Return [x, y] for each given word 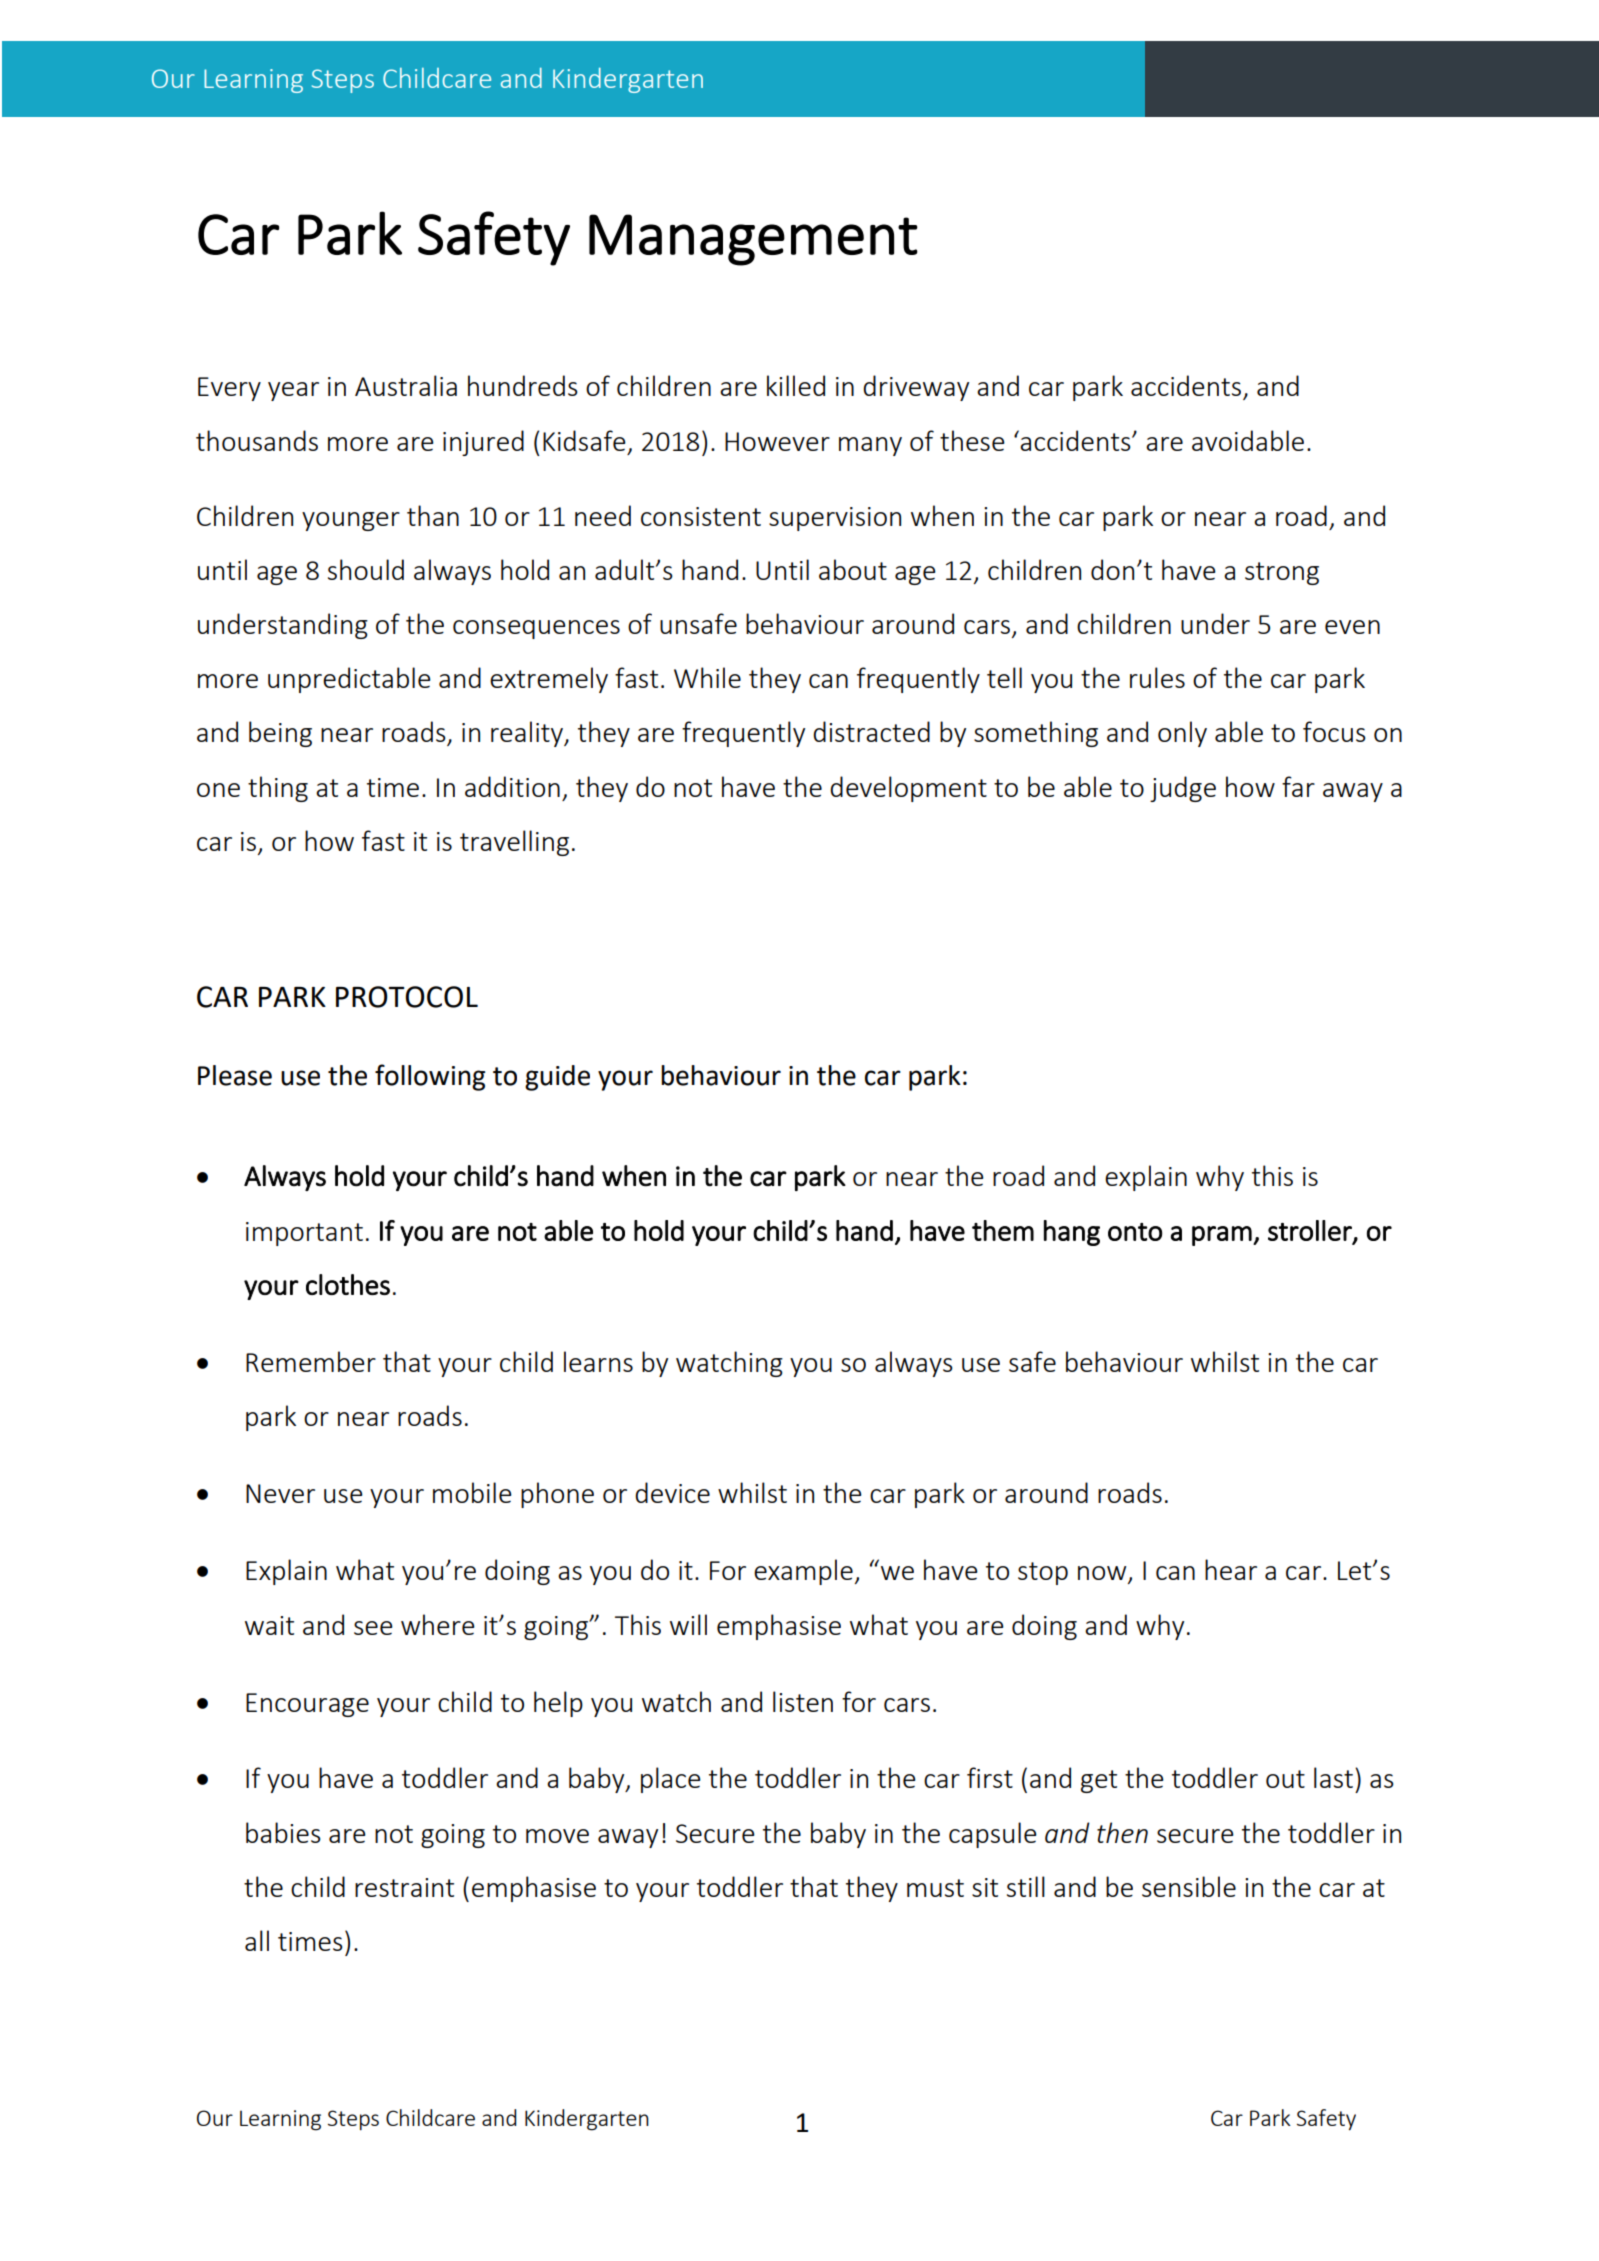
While [707, 677]
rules [1157, 677]
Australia [406, 385]
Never [280, 1493]
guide [557, 1078]
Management [753, 240]
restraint [404, 1887]
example [803, 1572]
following [430, 1077]
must [935, 1888]
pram [1222, 1236]
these [972, 440]
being [280, 734]
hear [1231, 1569]
